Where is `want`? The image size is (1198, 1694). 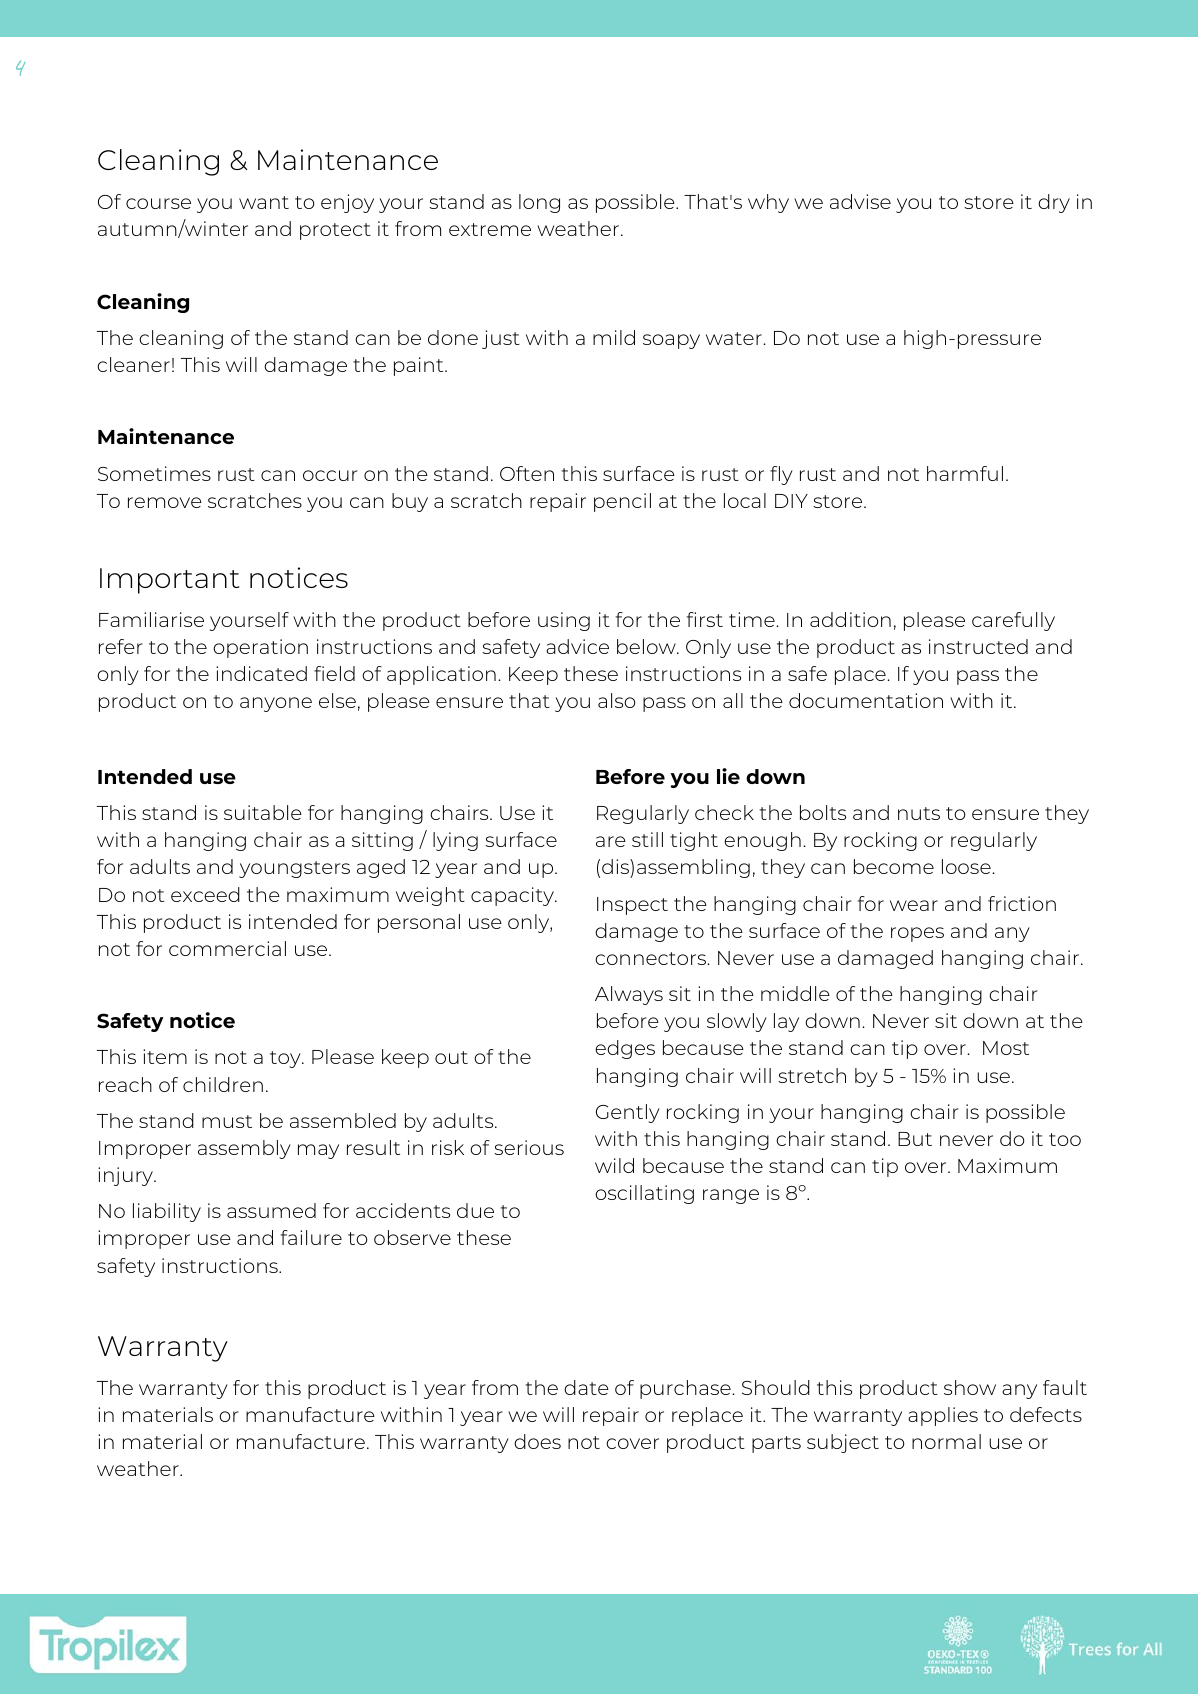 want is located at coordinates (264, 202).
